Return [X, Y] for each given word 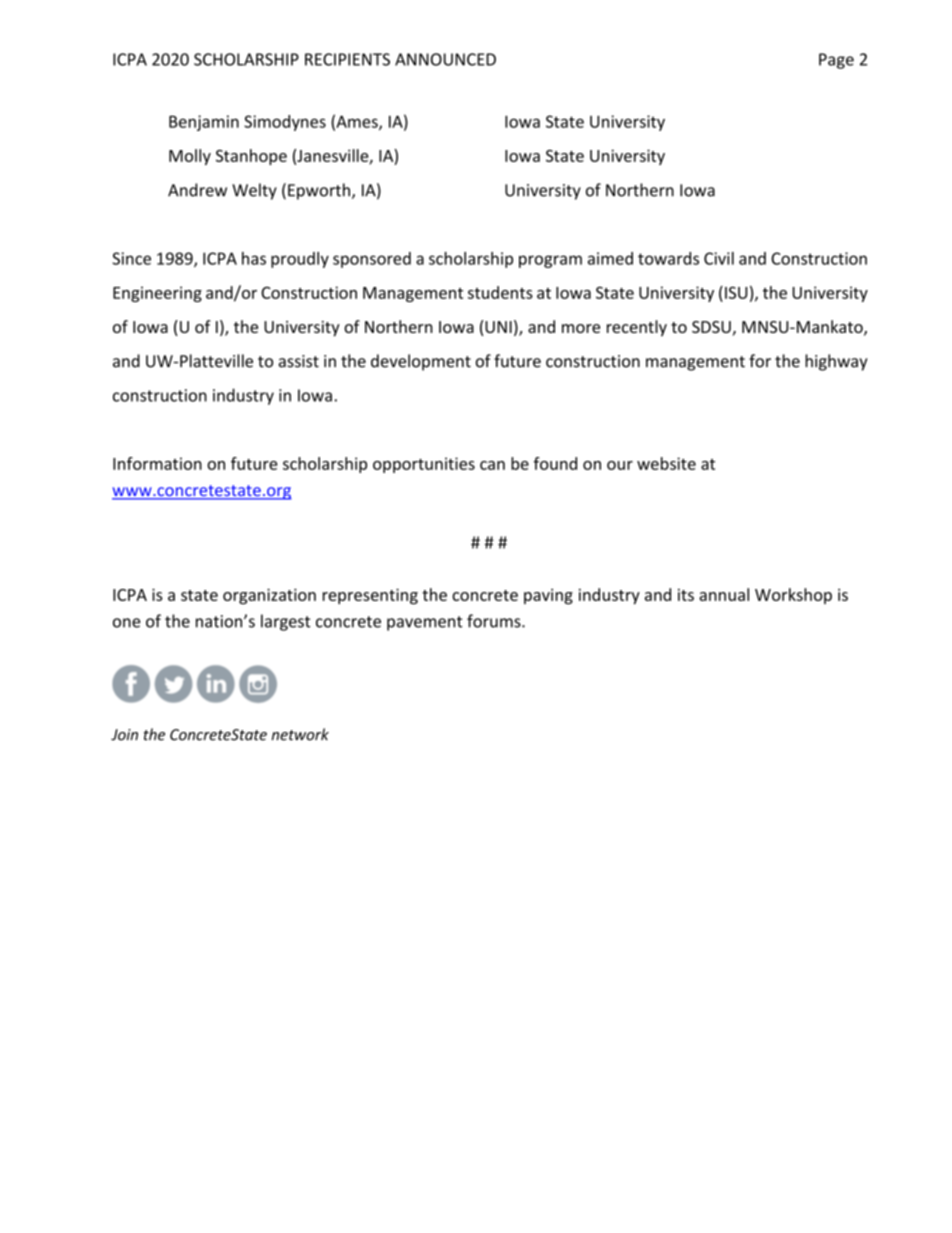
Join [124, 735]
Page [836, 61]
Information [157, 463]
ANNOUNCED [445, 59]
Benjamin [204, 123]
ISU [736, 292]
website [666, 463]
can [492, 465]
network [300, 734]
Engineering [157, 294]
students [500, 292]
